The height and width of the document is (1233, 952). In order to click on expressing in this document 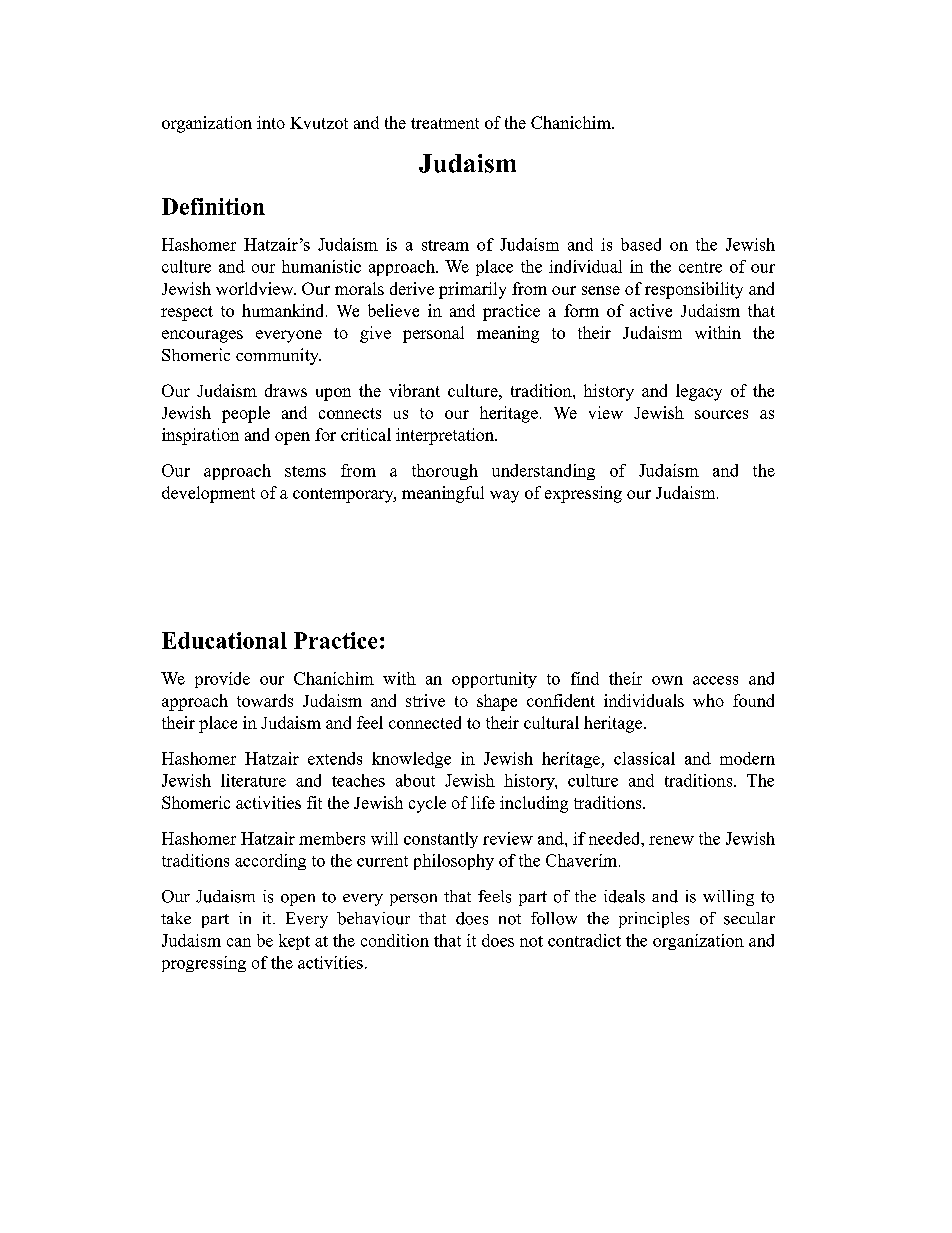, I will do `click(583, 494)`.
